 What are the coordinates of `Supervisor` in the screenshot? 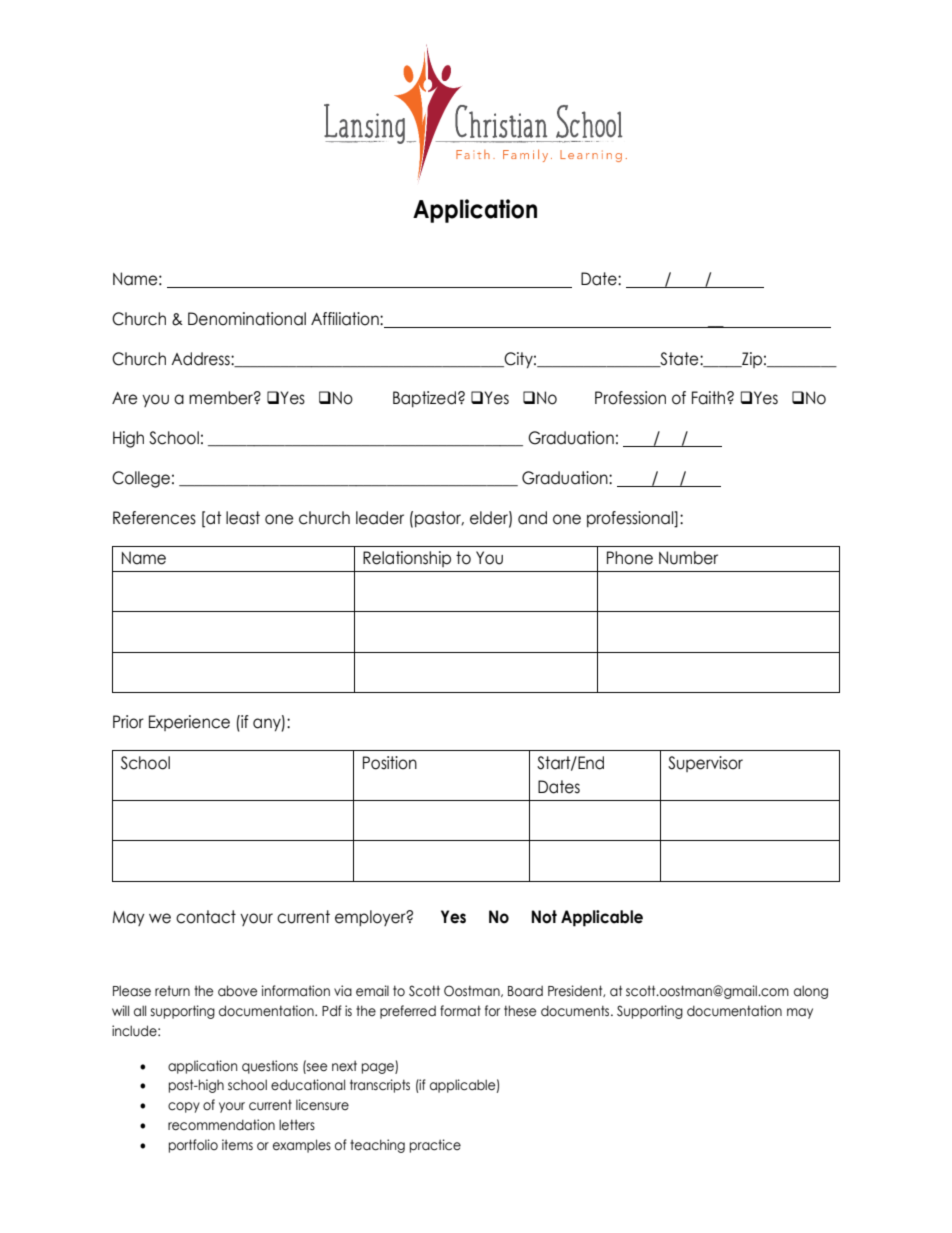 It's located at (705, 764).
